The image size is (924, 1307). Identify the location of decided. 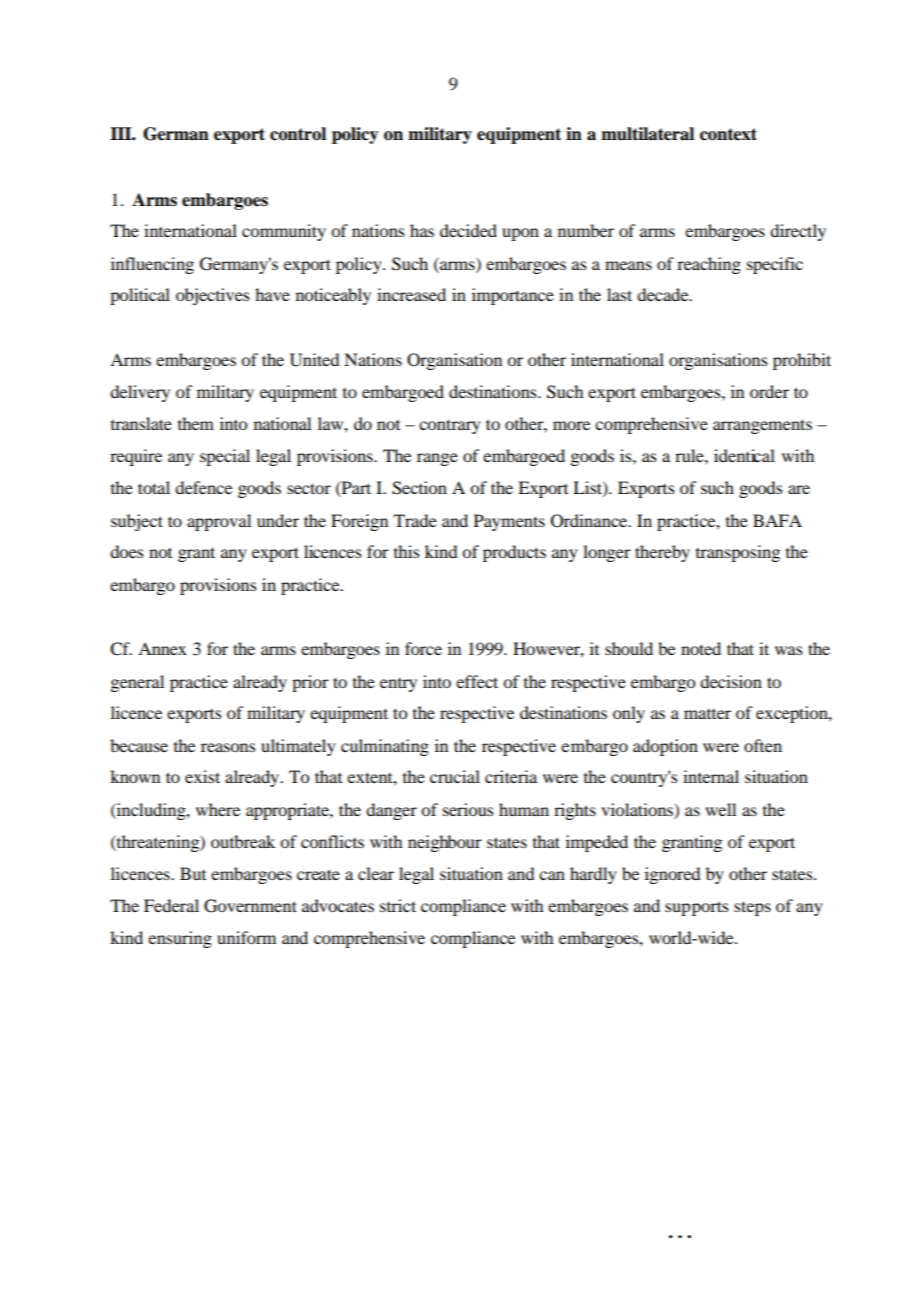
(468, 230).
